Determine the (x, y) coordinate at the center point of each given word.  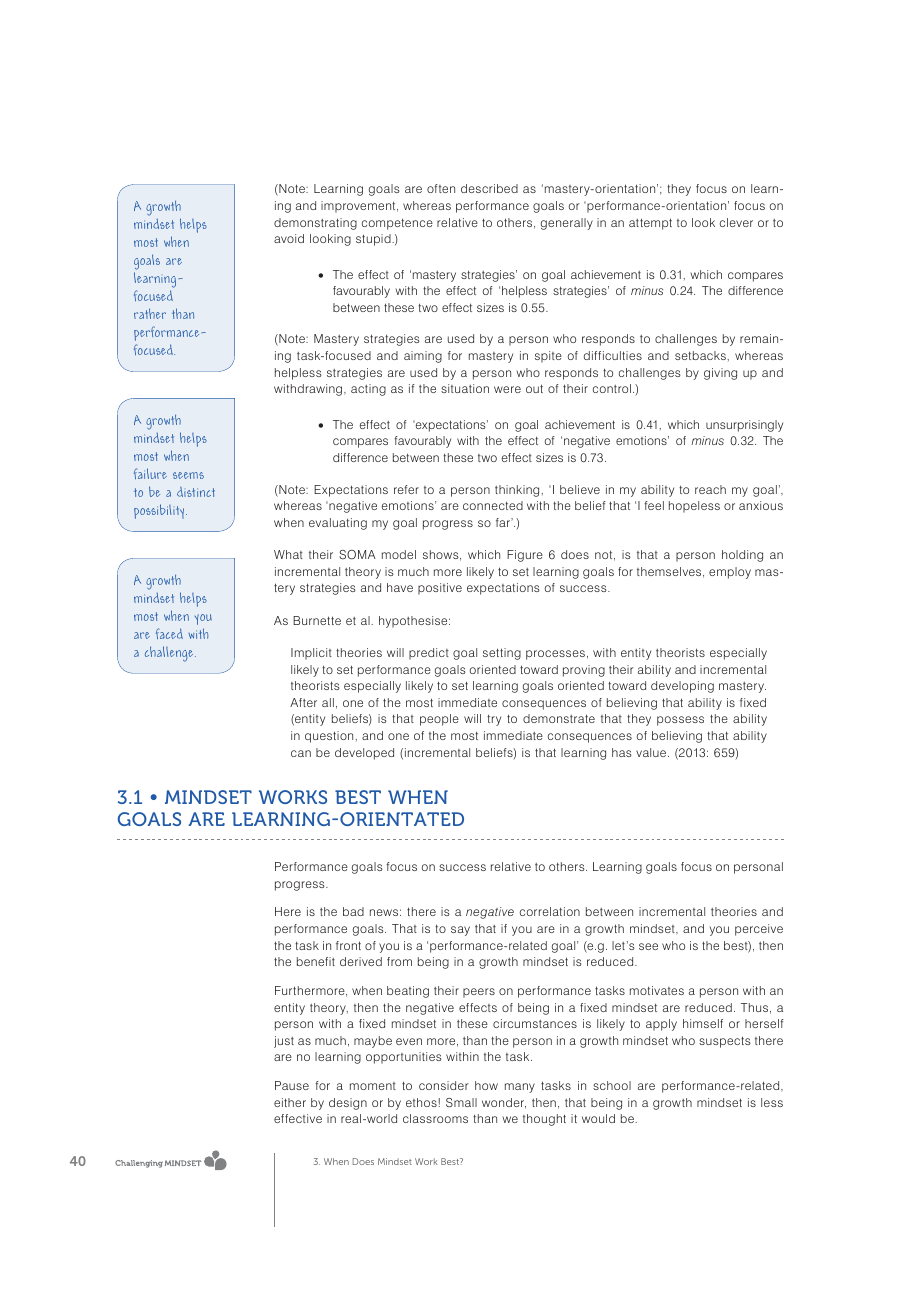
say (460, 931)
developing (682, 687)
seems (188, 475)
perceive (759, 930)
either (290, 1102)
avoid (289, 238)
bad (353, 911)
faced (169, 633)
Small (461, 1102)
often (441, 188)
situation (465, 388)
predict (429, 654)
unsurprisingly (744, 426)
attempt (650, 224)
